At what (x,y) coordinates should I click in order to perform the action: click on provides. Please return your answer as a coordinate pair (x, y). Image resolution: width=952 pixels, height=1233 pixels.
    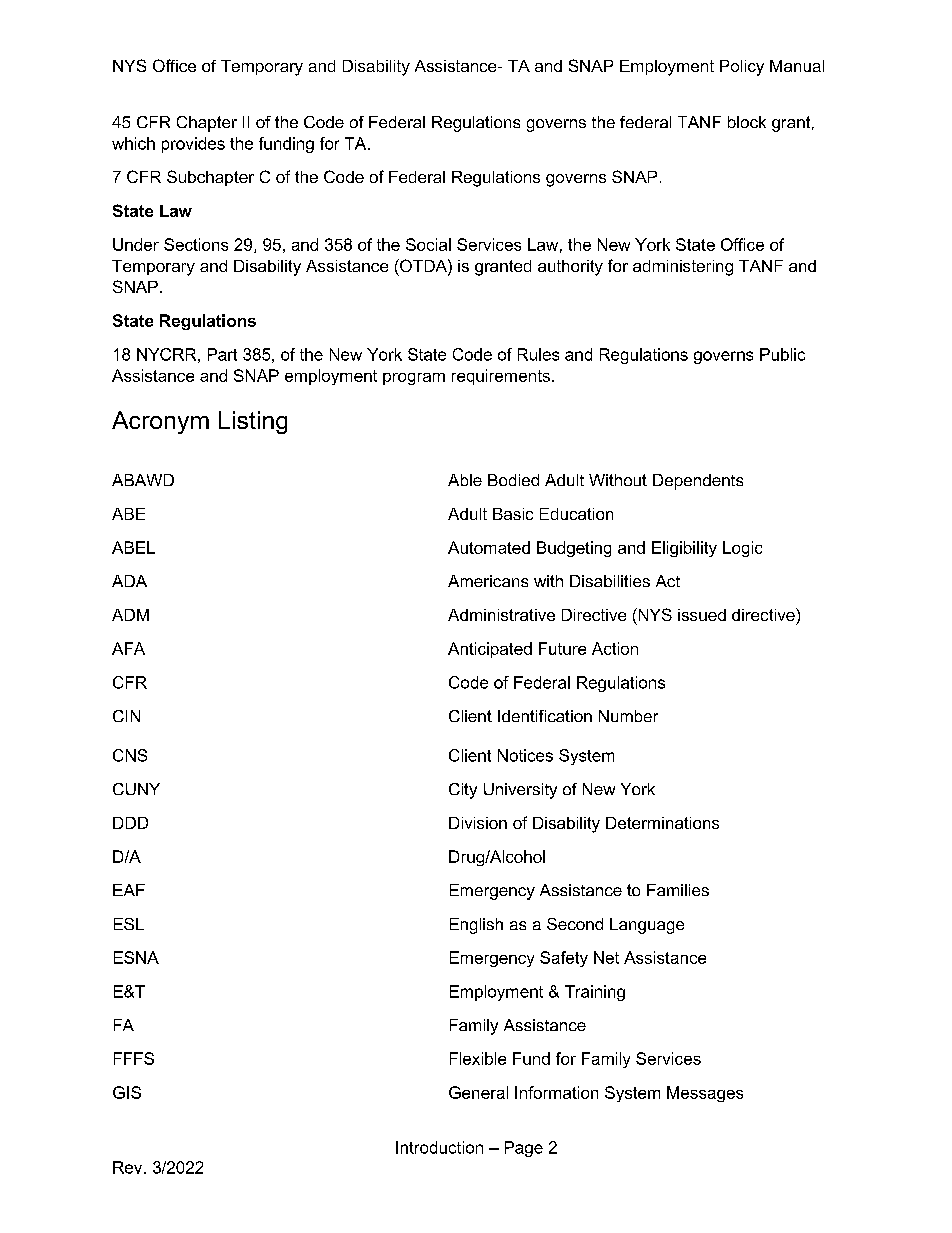
    Looking at the image, I should click on (193, 145).
